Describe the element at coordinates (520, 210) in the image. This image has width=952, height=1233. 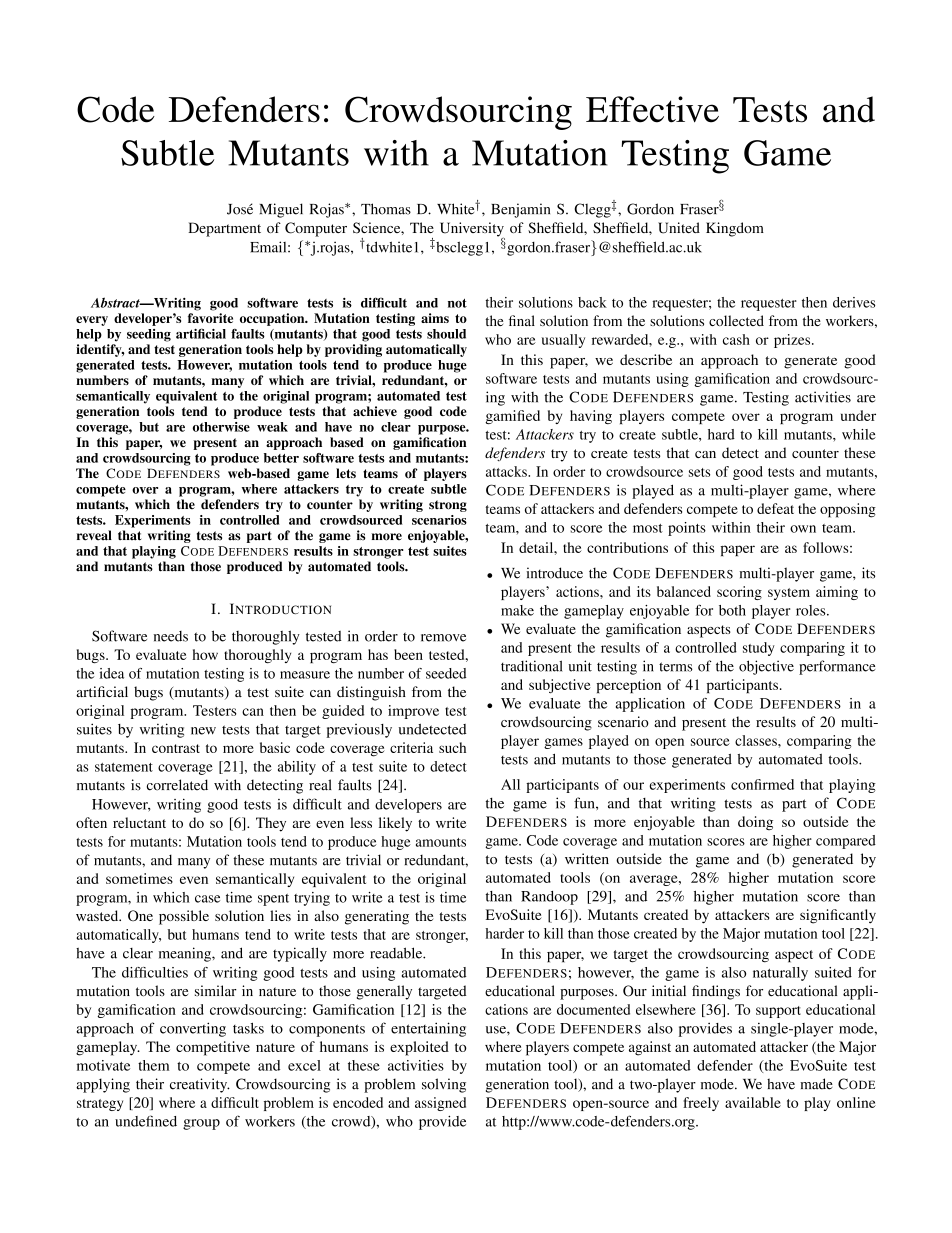
I see `Benjamin` at that location.
